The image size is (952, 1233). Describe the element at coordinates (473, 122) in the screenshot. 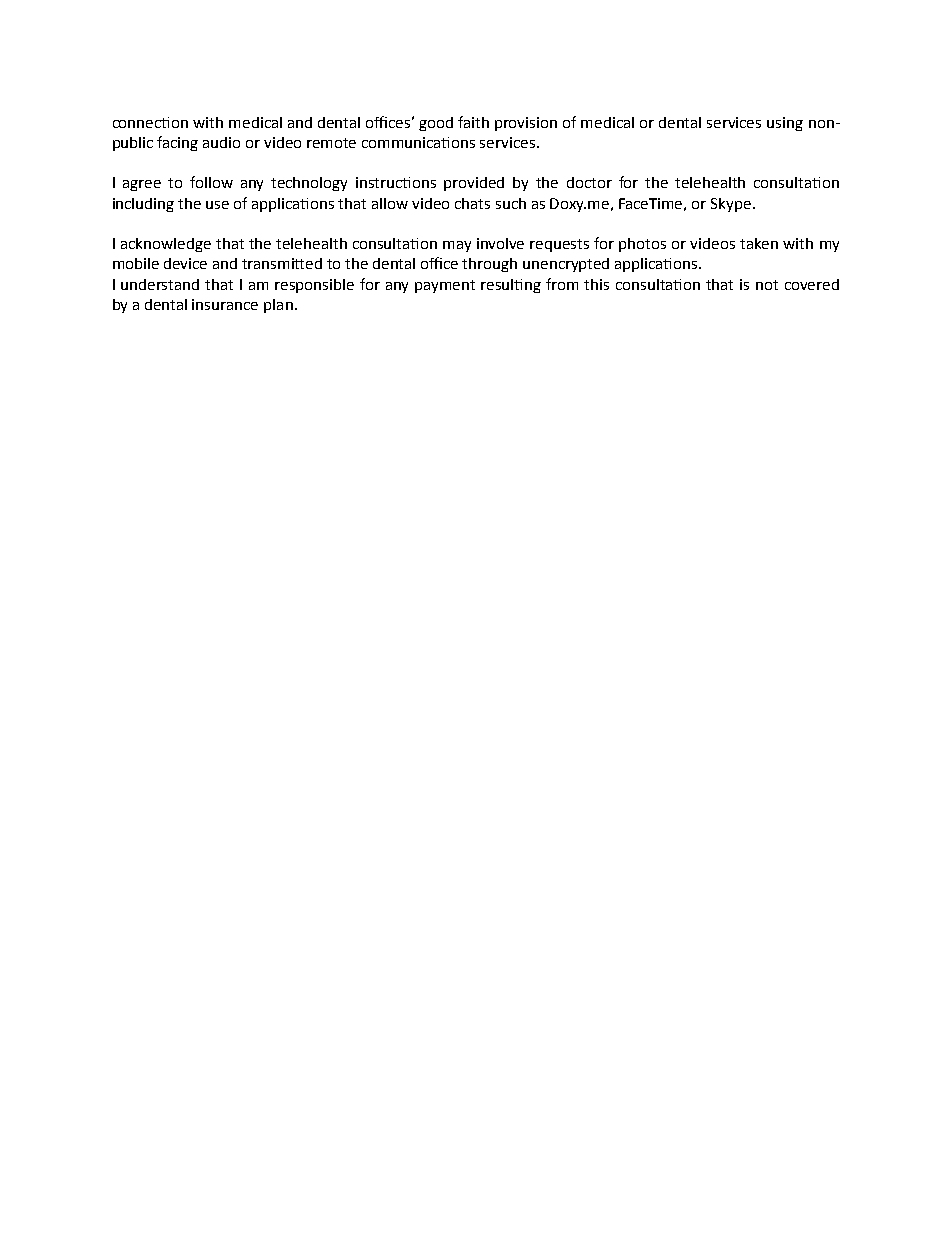

I see `faith` at that location.
